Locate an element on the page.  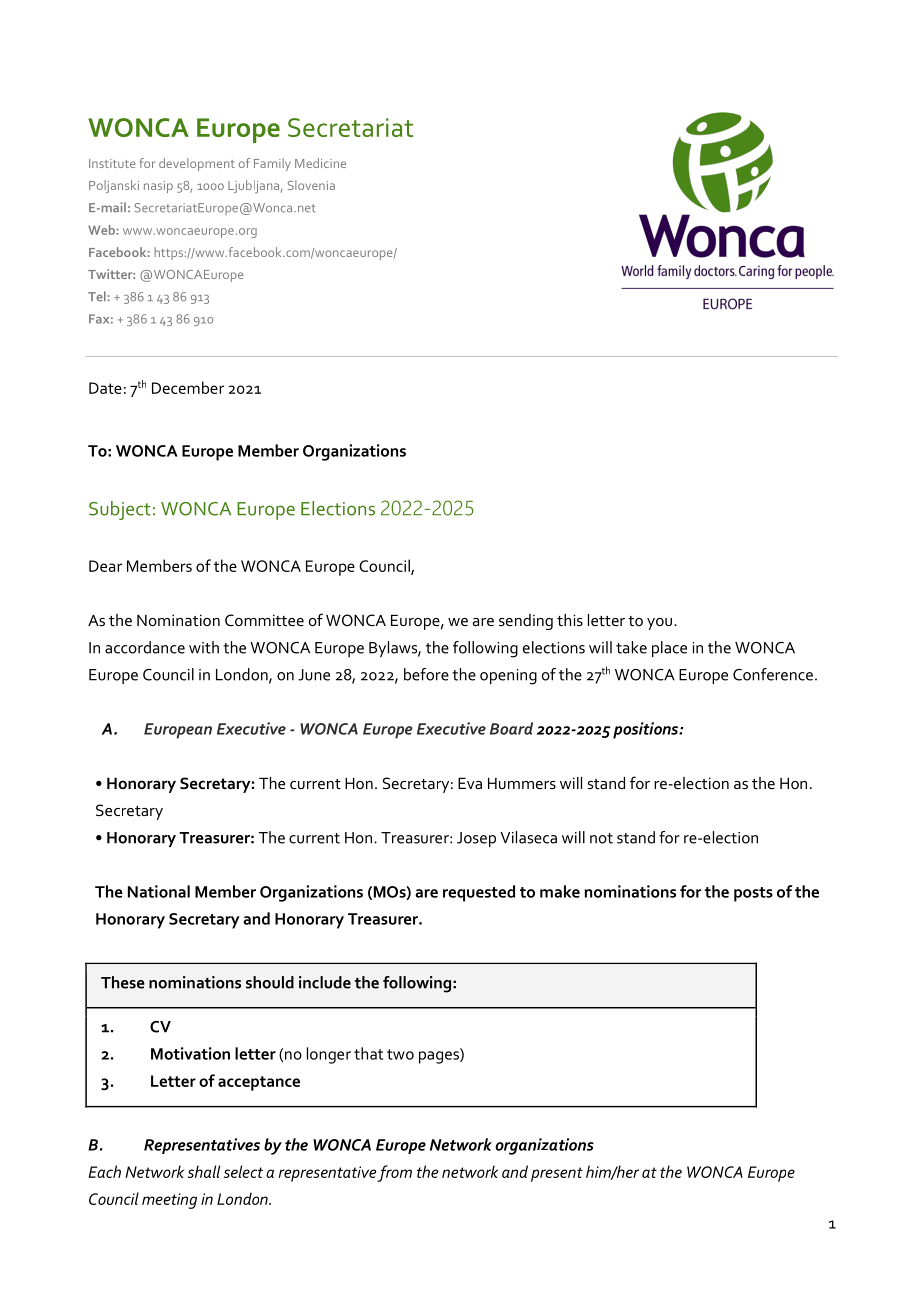
National is located at coordinates (159, 891).
